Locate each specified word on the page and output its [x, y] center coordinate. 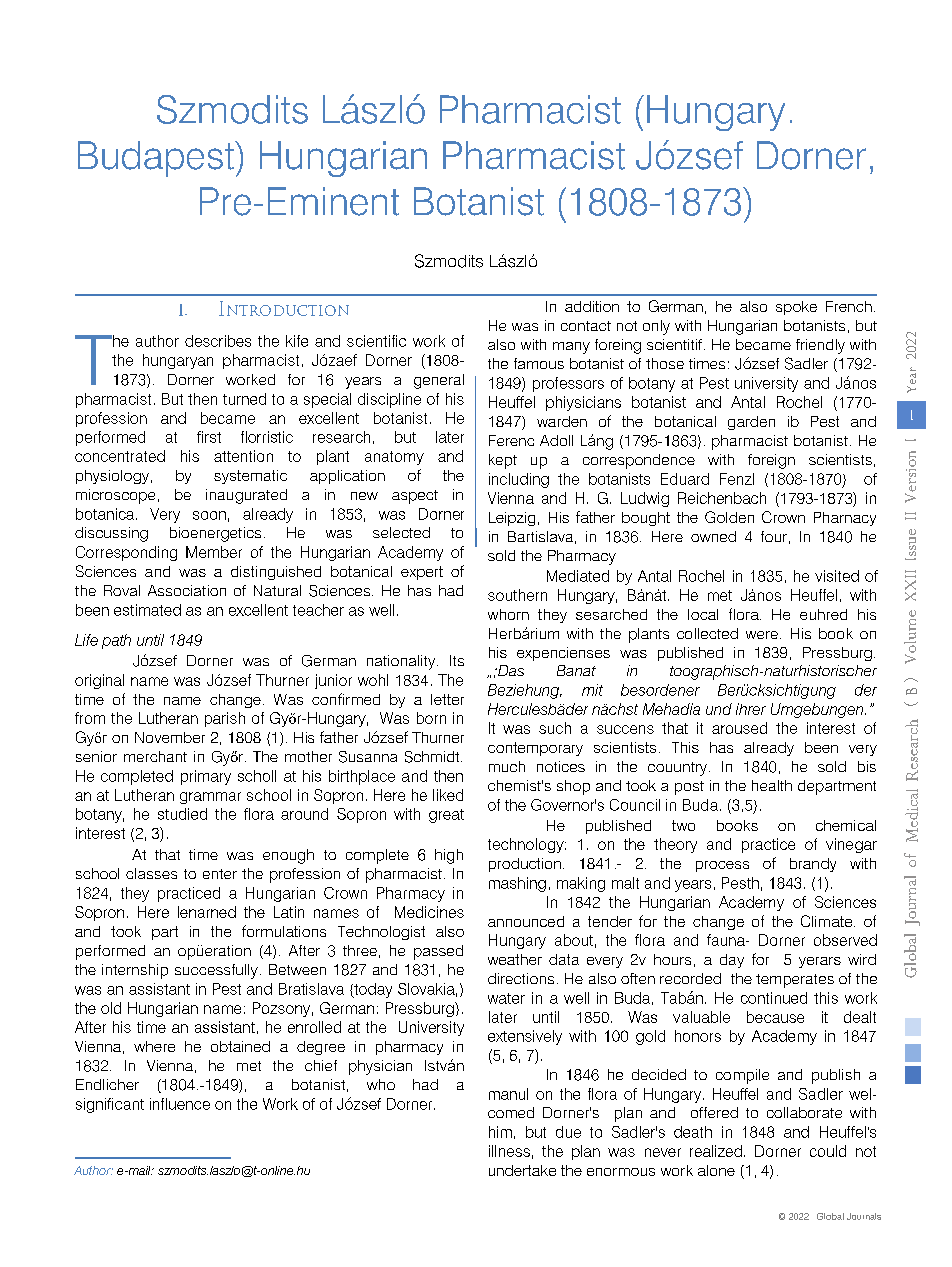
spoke [796, 308]
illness [509, 1151]
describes [218, 341]
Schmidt [433, 757]
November [170, 737]
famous [539, 363]
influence [180, 1104]
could [828, 1151]
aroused [739, 728]
